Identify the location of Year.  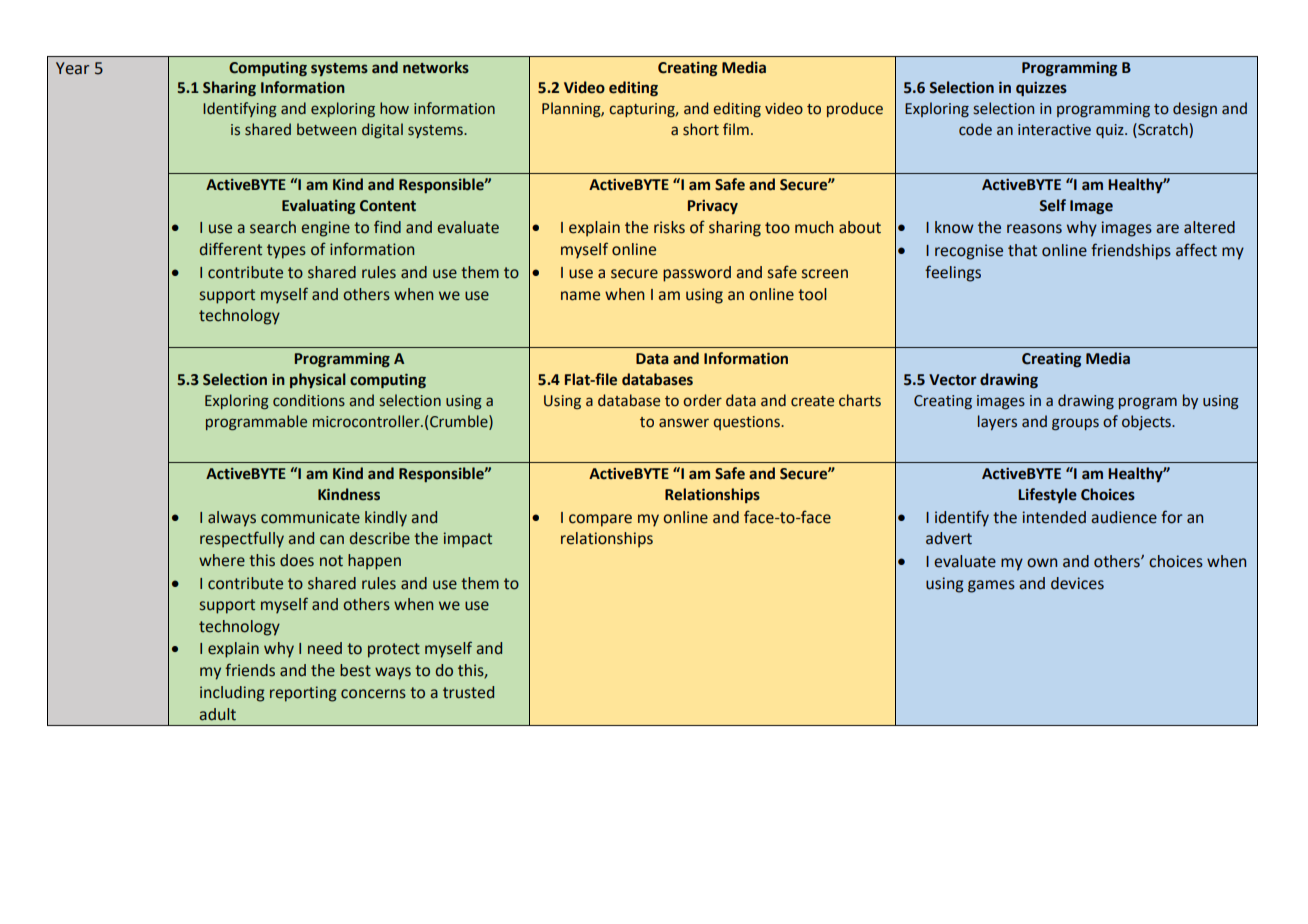
(72, 68).
